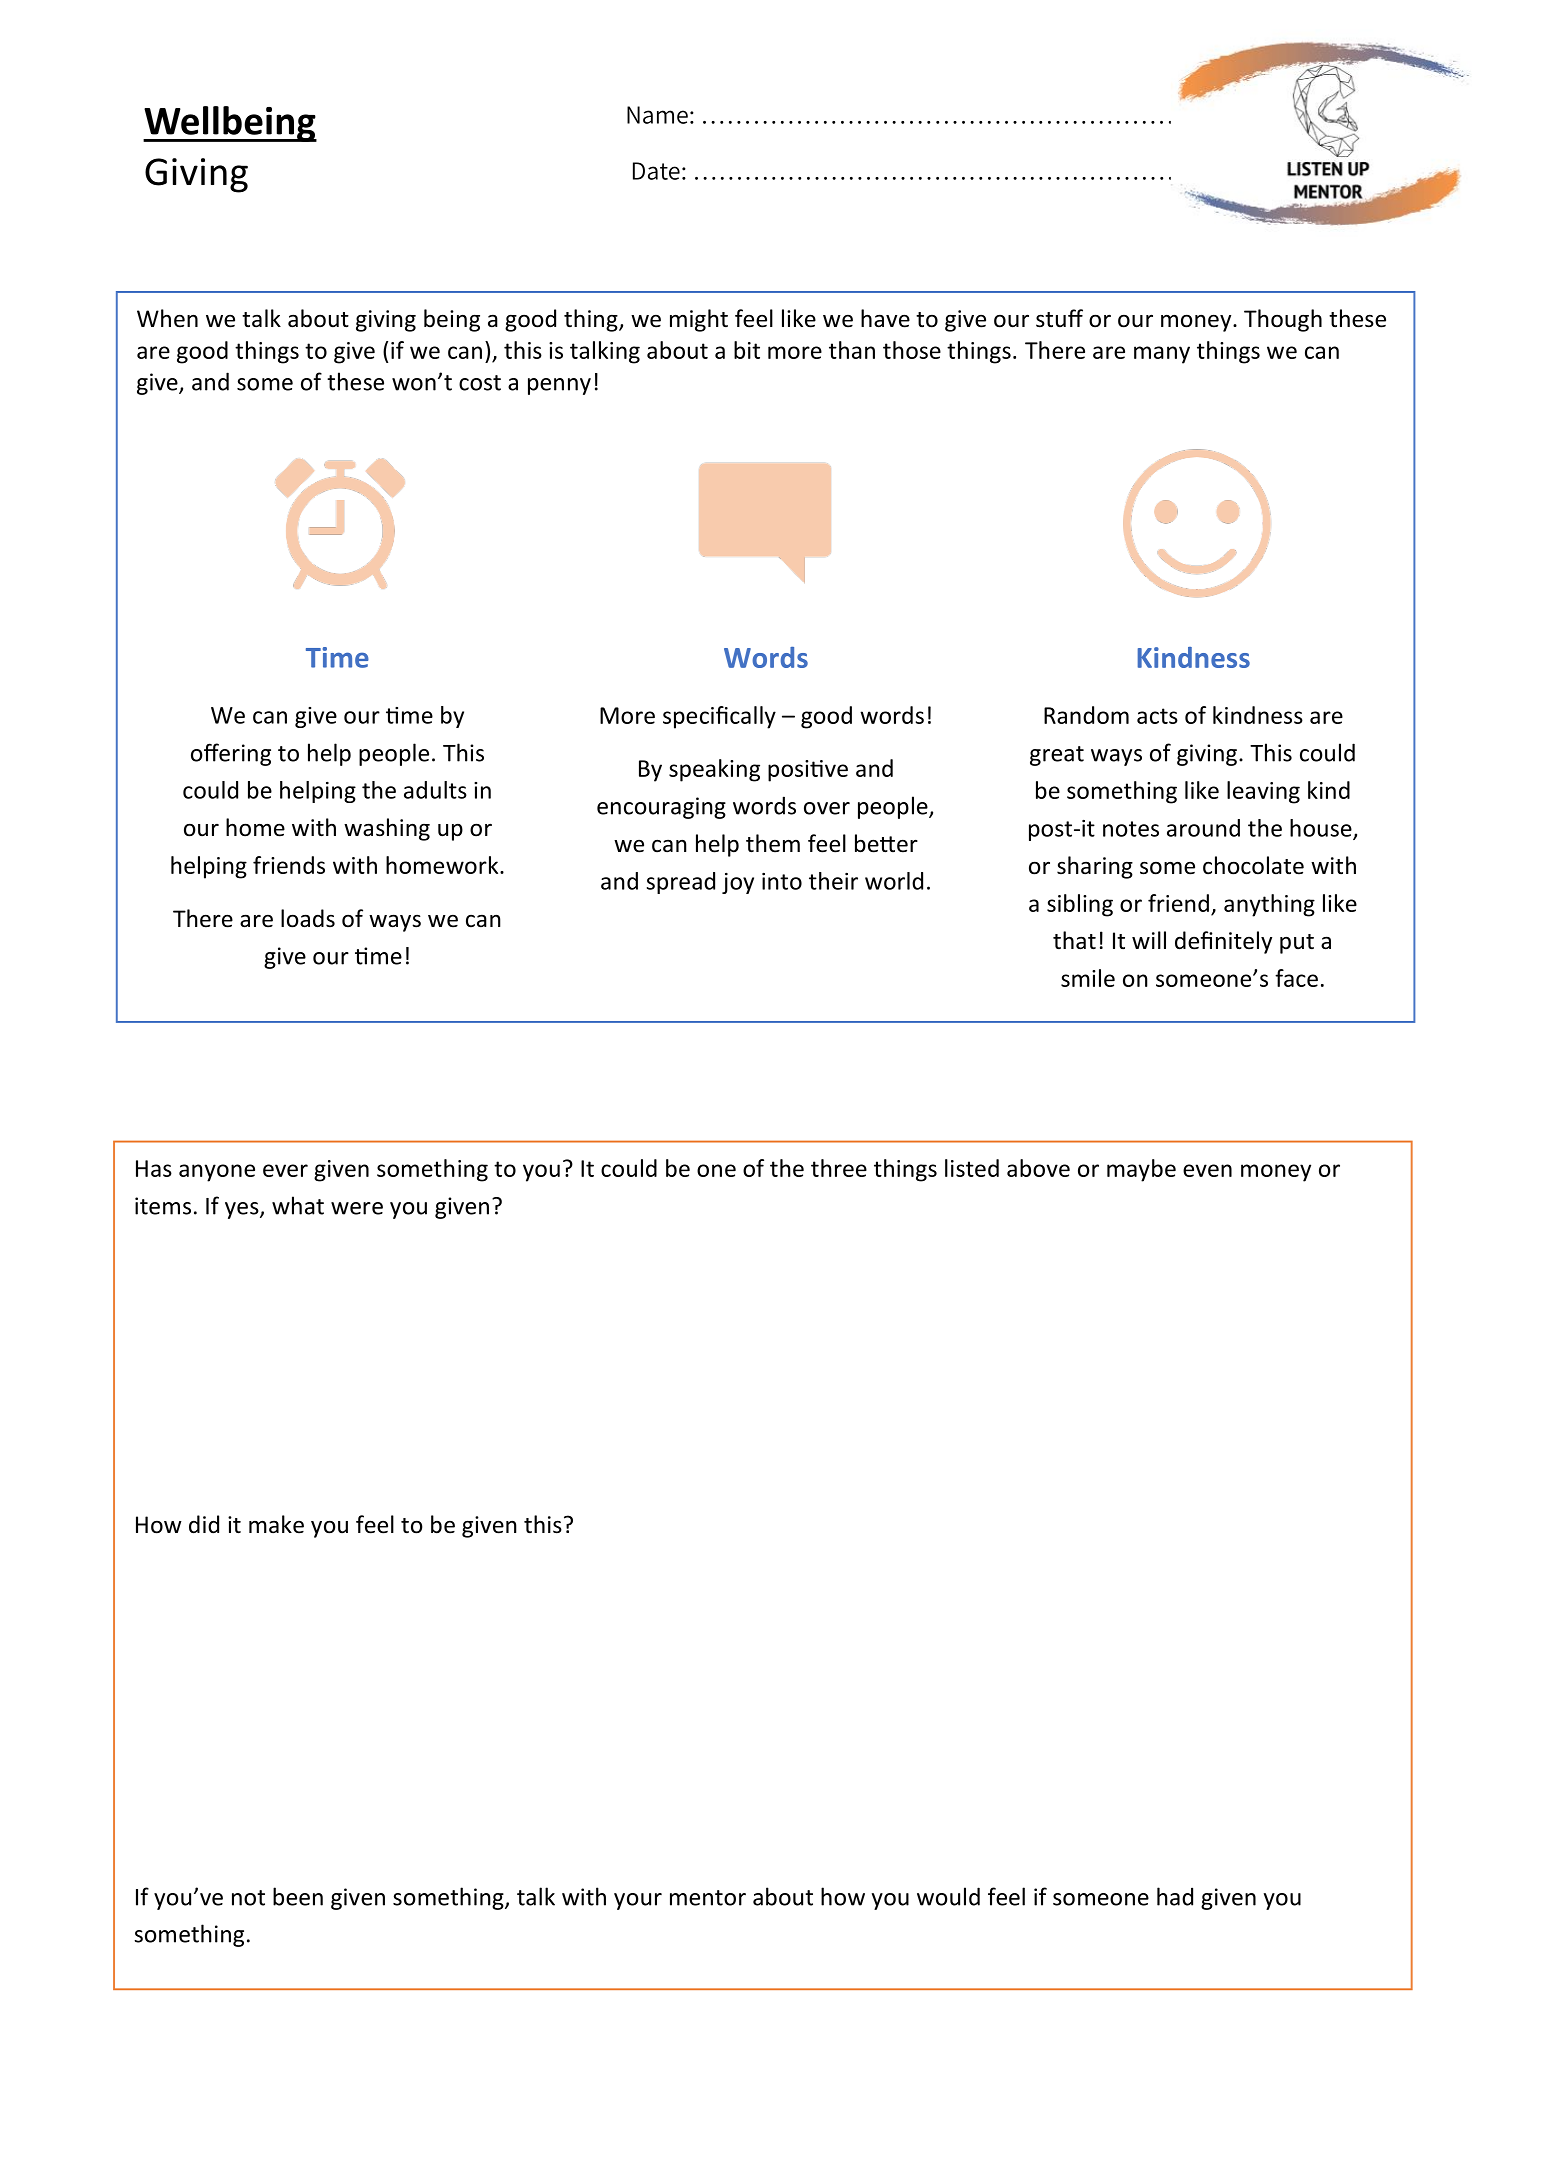 This page has height=2182, width=1543. What do you see at coordinates (1283, 320) in the page?
I see `Though` at bounding box center [1283, 320].
